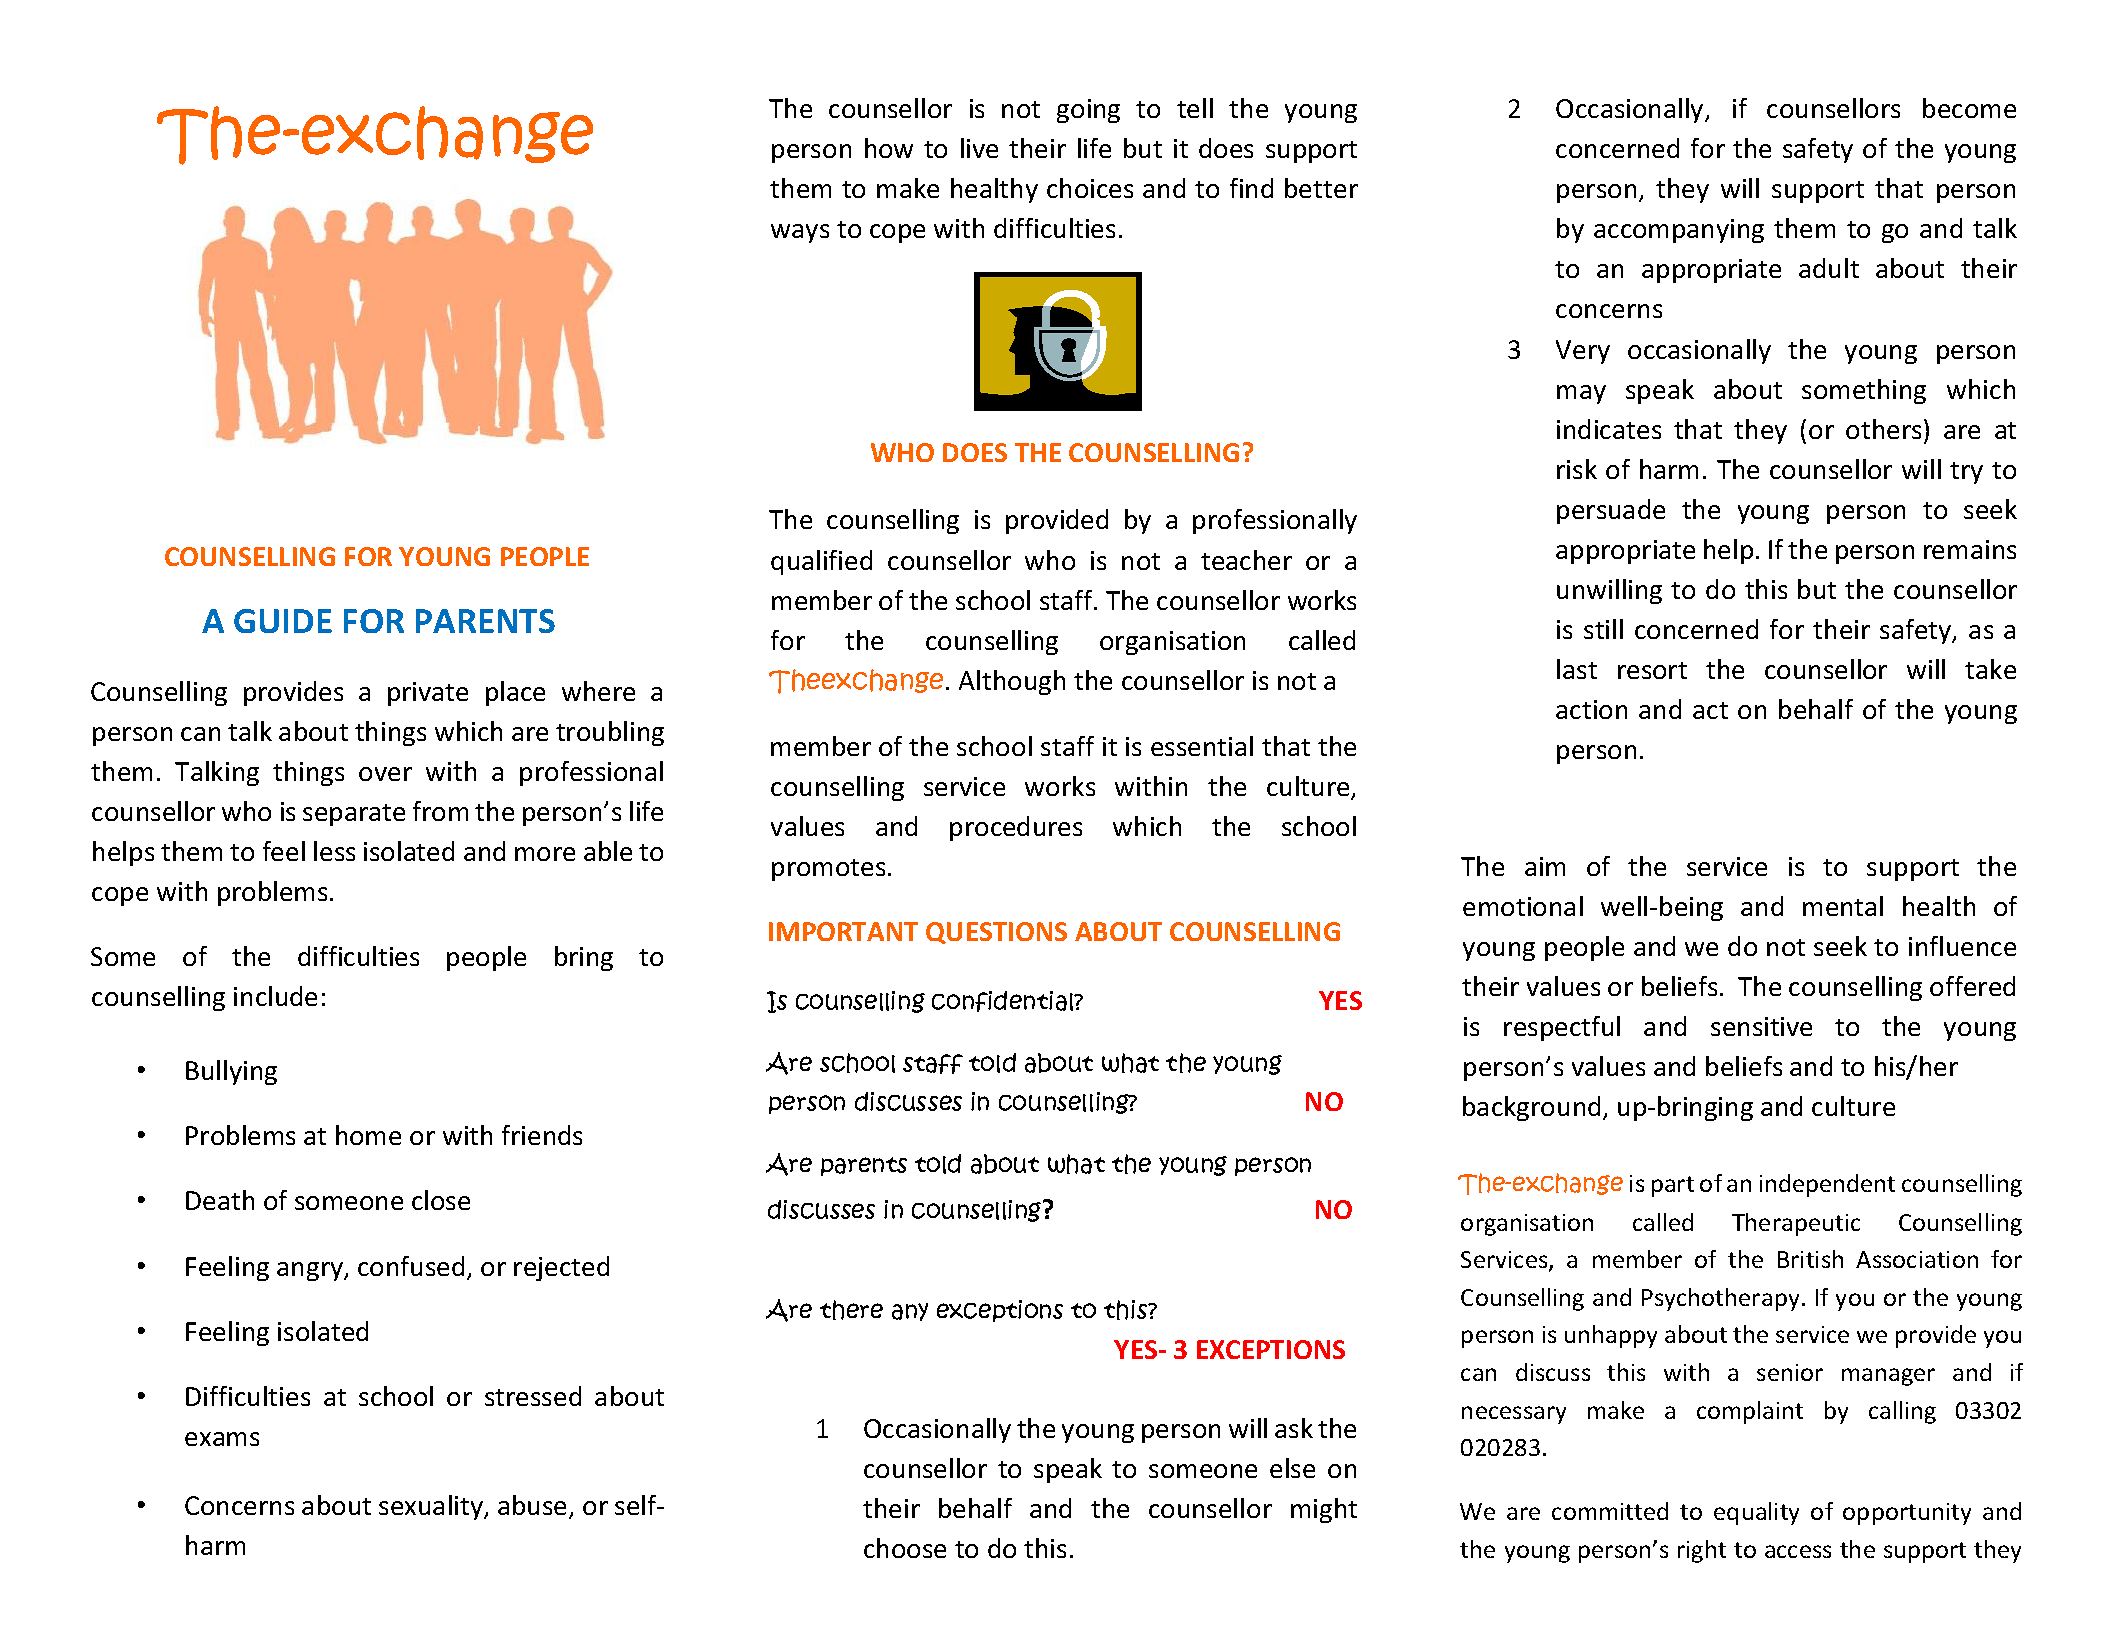  What do you see at coordinates (1756, 1513) in the screenshot?
I see `equality` at bounding box center [1756, 1513].
